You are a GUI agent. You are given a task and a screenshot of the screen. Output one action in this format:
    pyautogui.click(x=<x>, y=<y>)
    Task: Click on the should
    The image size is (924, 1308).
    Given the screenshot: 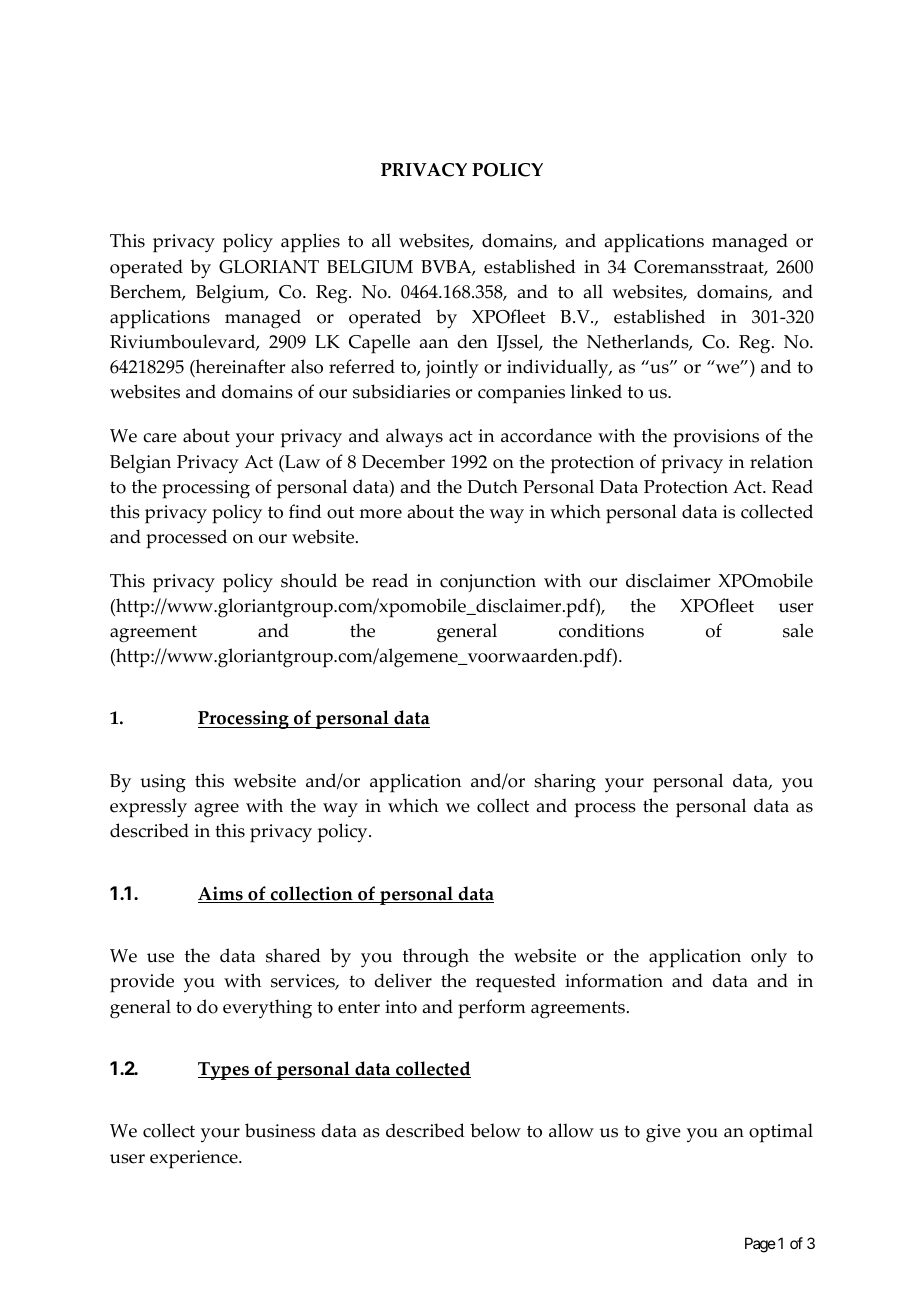 What is the action you would take?
    pyautogui.click(x=309, y=580)
